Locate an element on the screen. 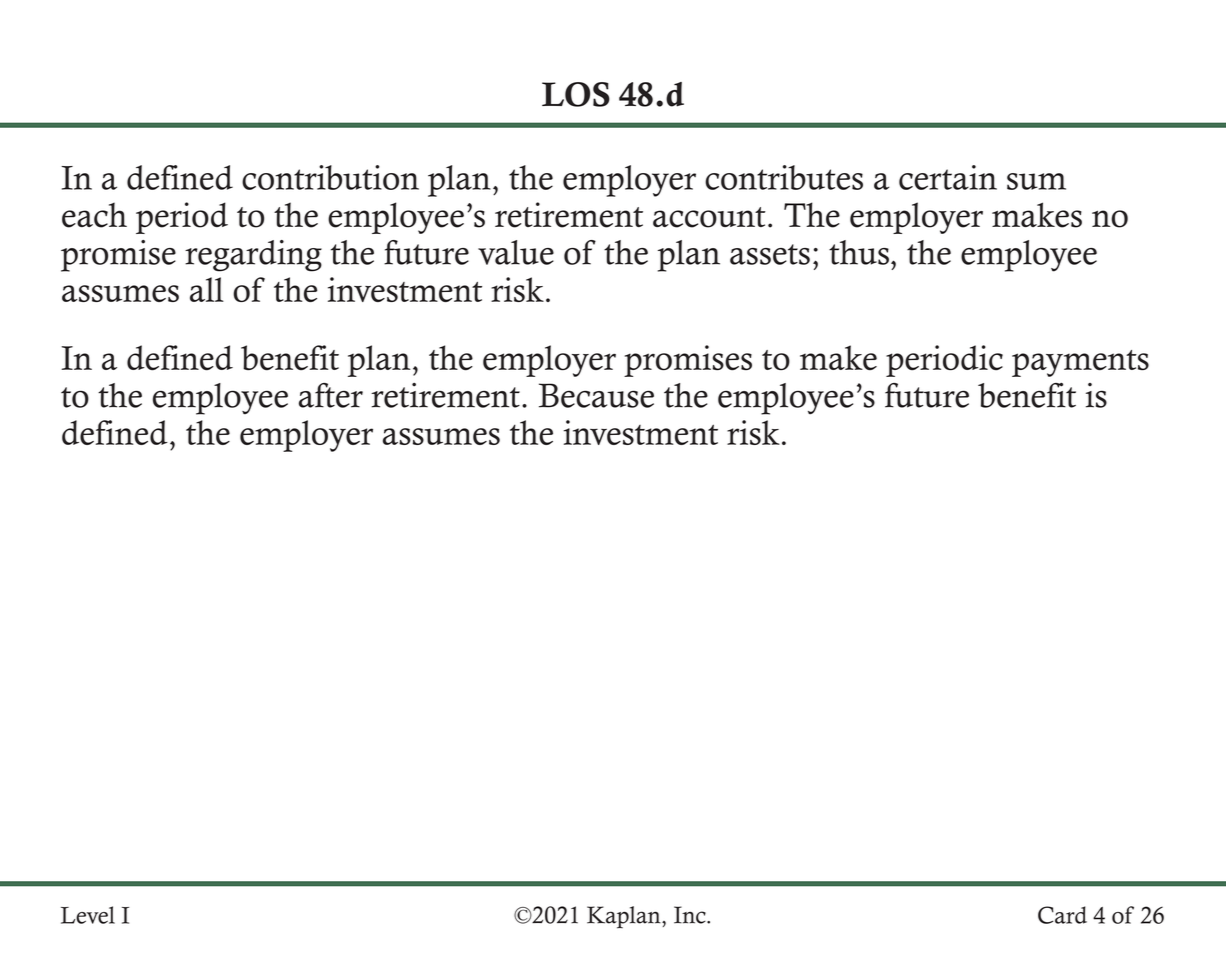 The width and height of the screenshot is (1226, 980). Because is located at coordinates (596, 395).
